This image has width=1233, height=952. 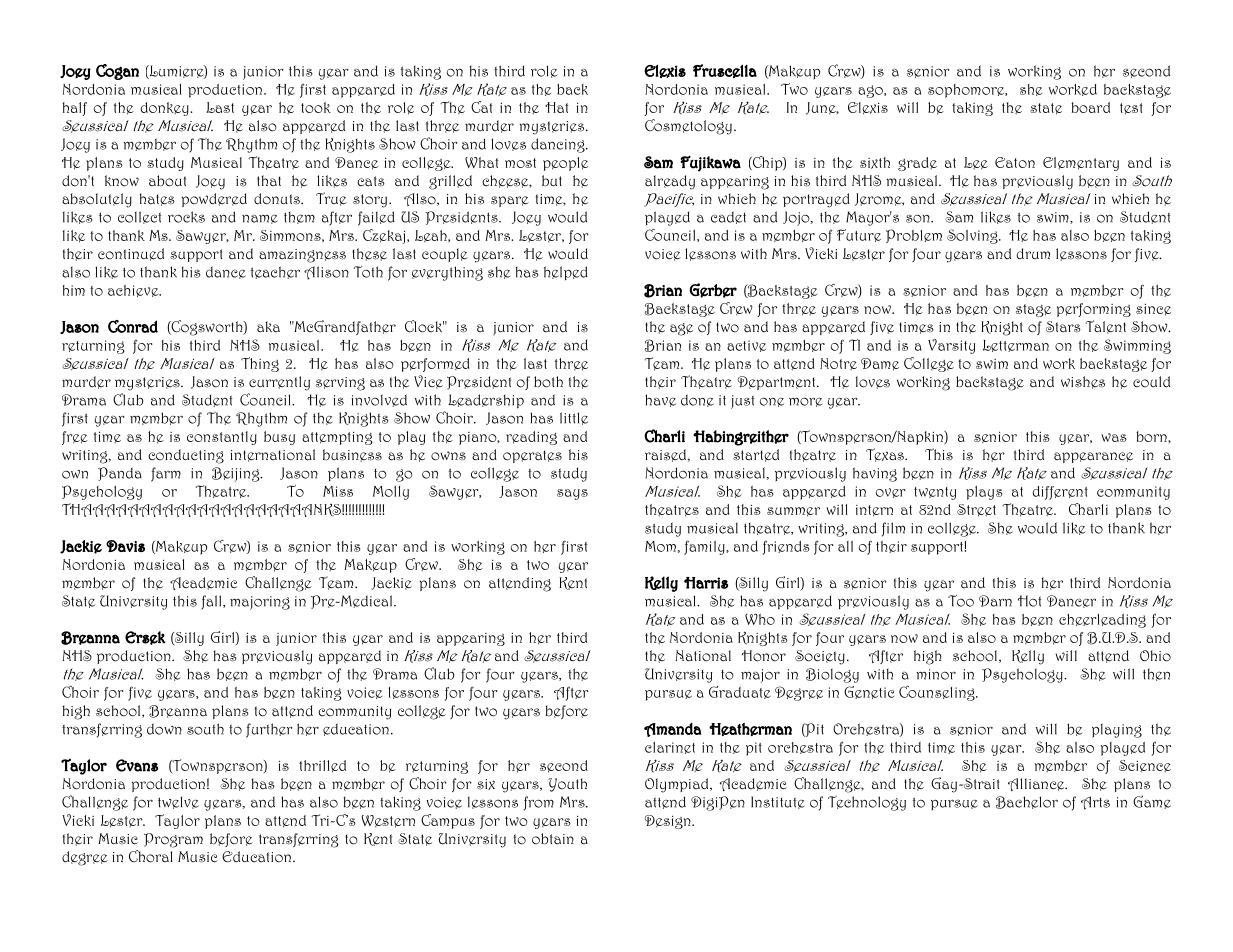 What do you see at coordinates (1094, 310) in the image?
I see `performing` at bounding box center [1094, 310].
